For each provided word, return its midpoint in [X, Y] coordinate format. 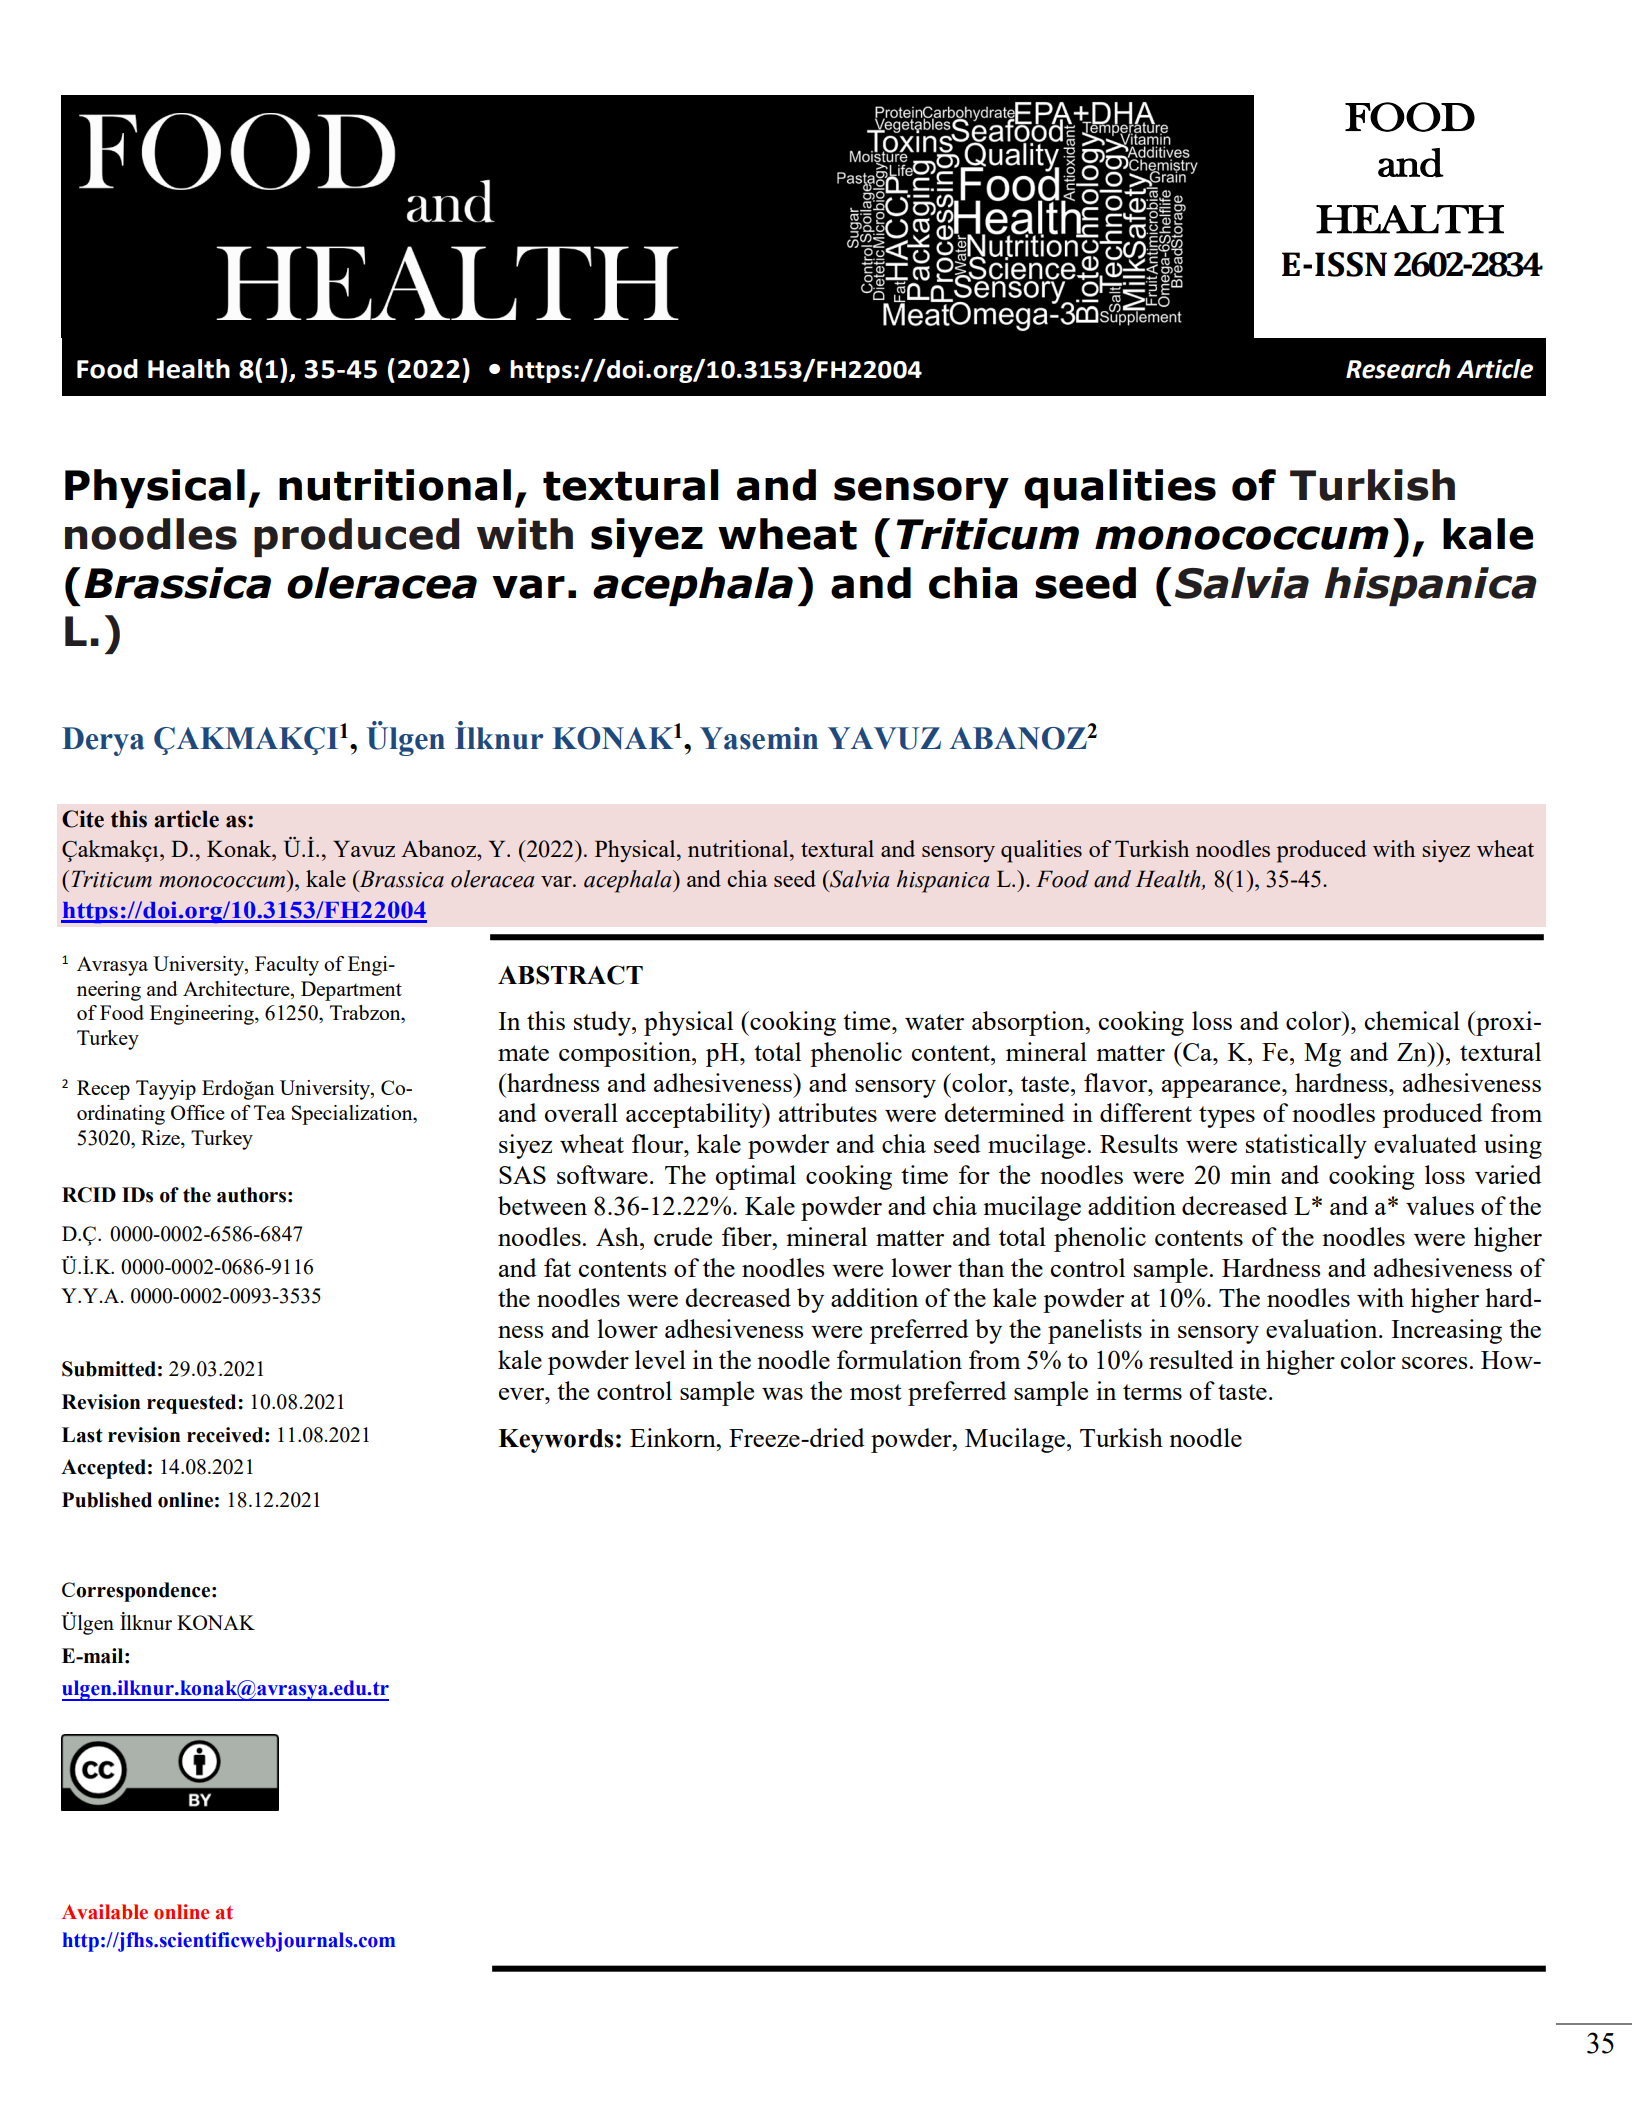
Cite [83, 819]
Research [1398, 369]
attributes [828, 1112]
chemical [1412, 1020]
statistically [1306, 1146]
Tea [269, 1112]
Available [105, 1912]
